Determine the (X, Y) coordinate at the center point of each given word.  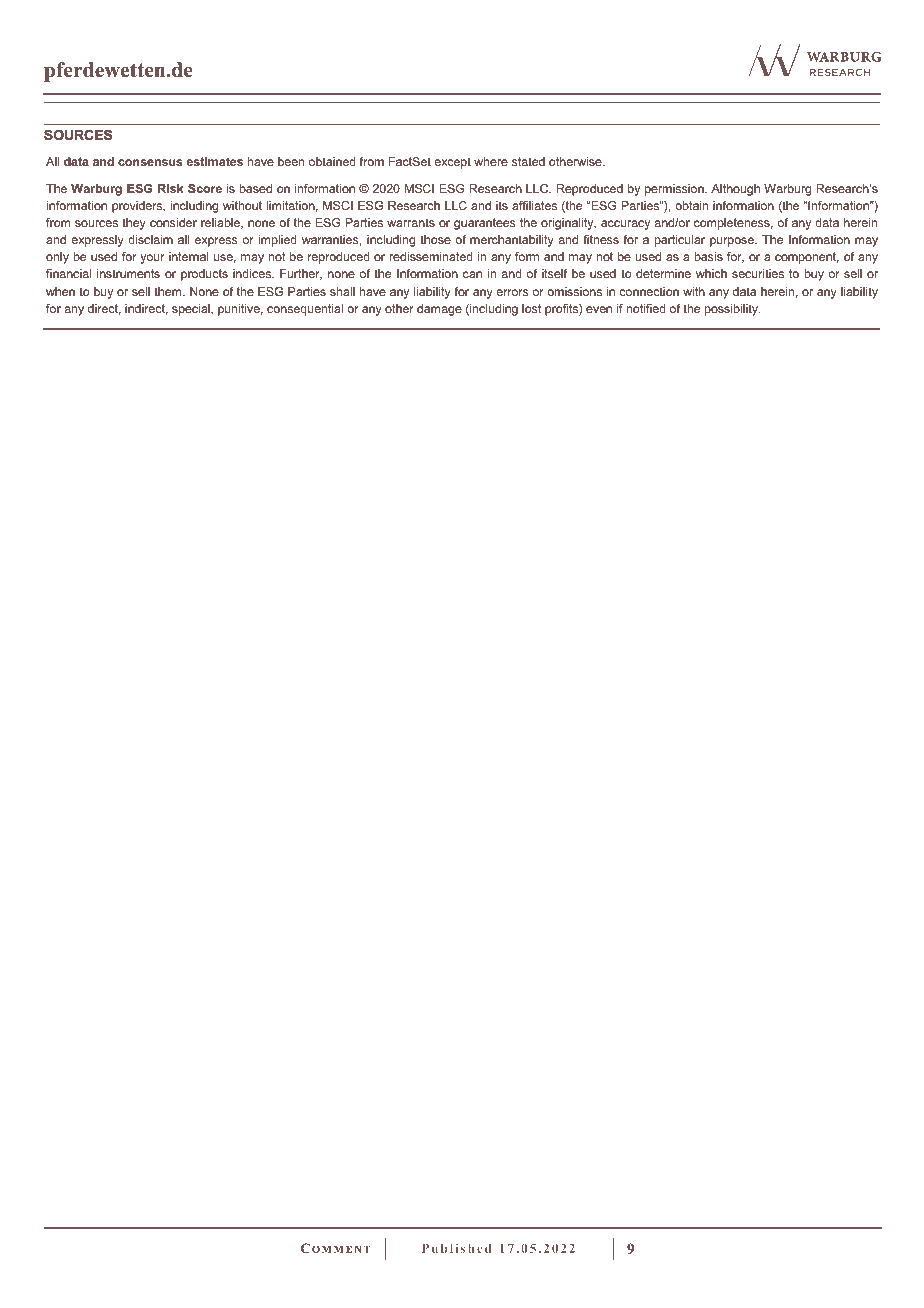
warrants (411, 222)
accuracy (625, 225)
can (472, 274)
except (452, 163)
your (152, 259)
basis (709, 256)
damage (439, 310)
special (192, 310)
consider (173, 222)
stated (528, 161)
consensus (150, 162)
